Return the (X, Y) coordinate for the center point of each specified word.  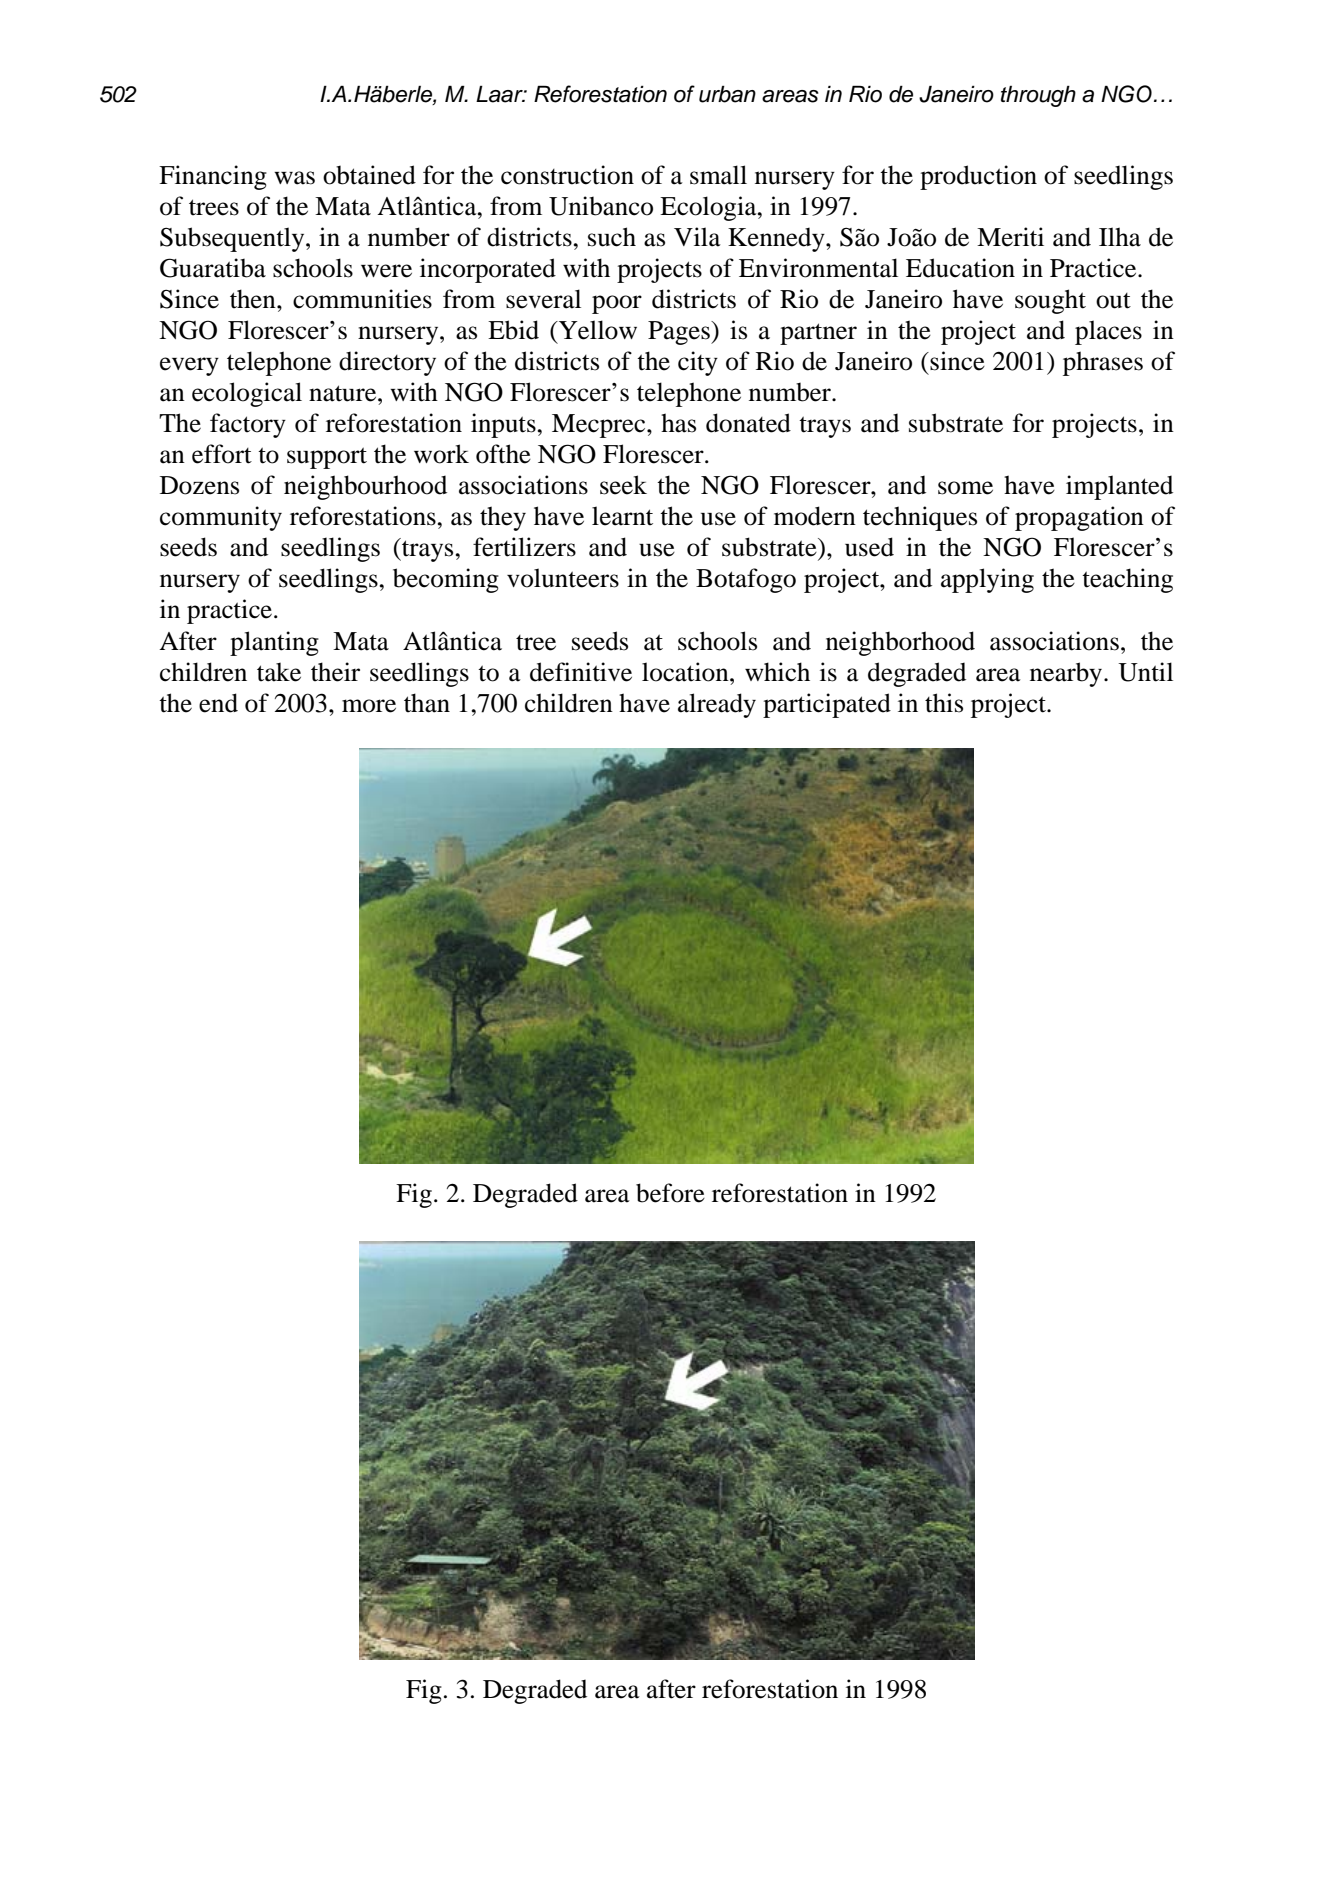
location (686, 672)
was (294, 178)
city (698, 363)
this (944, 703)
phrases (1103, 363)
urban (727, 94)
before (670, 1193)
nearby (1067, 674)
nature (344, 393)
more (369, 706)
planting (274, 643)
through (1038, 96)
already (717, 705)
